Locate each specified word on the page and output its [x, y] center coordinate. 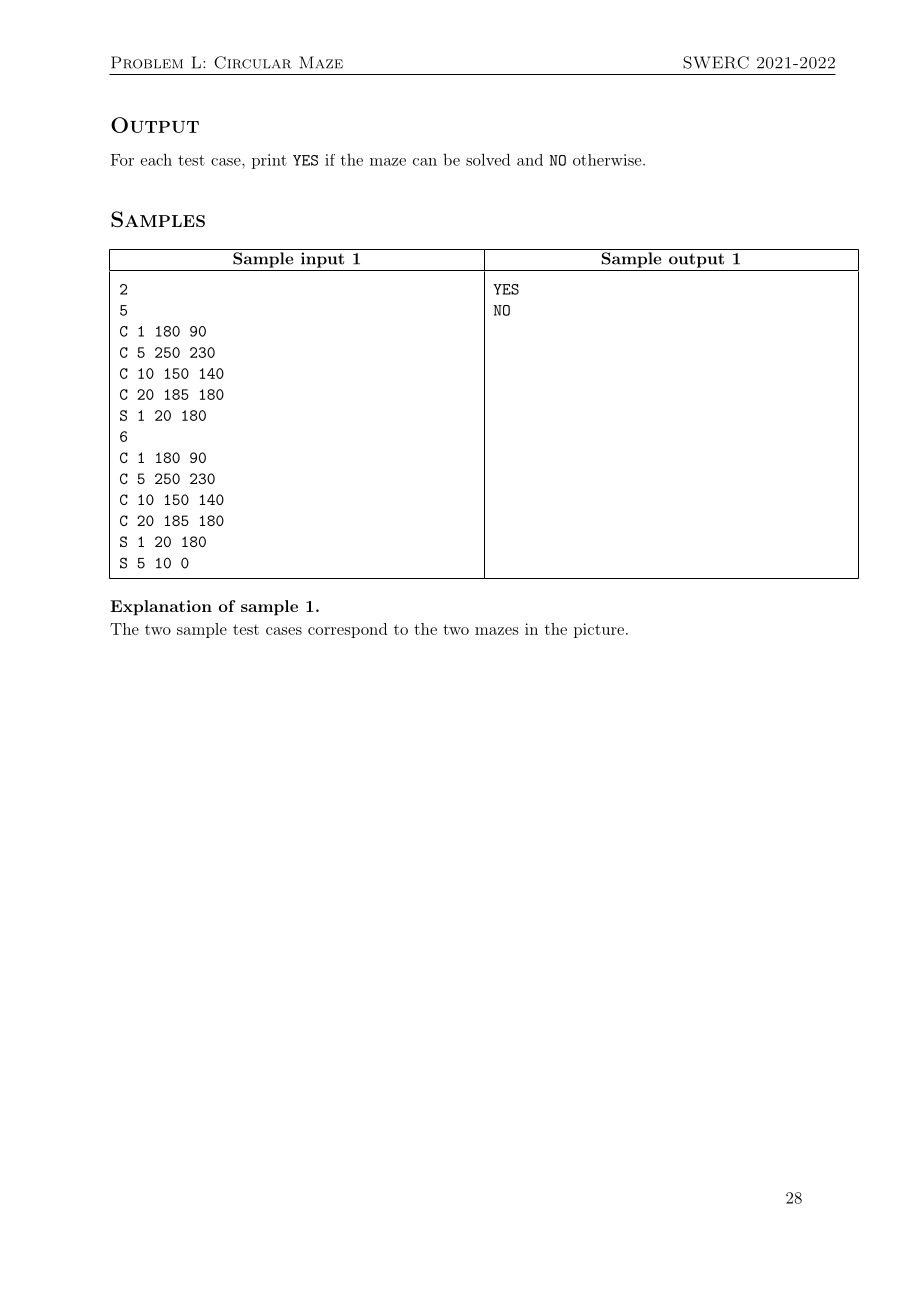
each [156, 159]
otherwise [608, 160]
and [530, 160]
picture [599, 630]
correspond [347, 630]
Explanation [161, 608]
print [269, 161]
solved [488, 159]
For [122, 160]
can [425, 162]
